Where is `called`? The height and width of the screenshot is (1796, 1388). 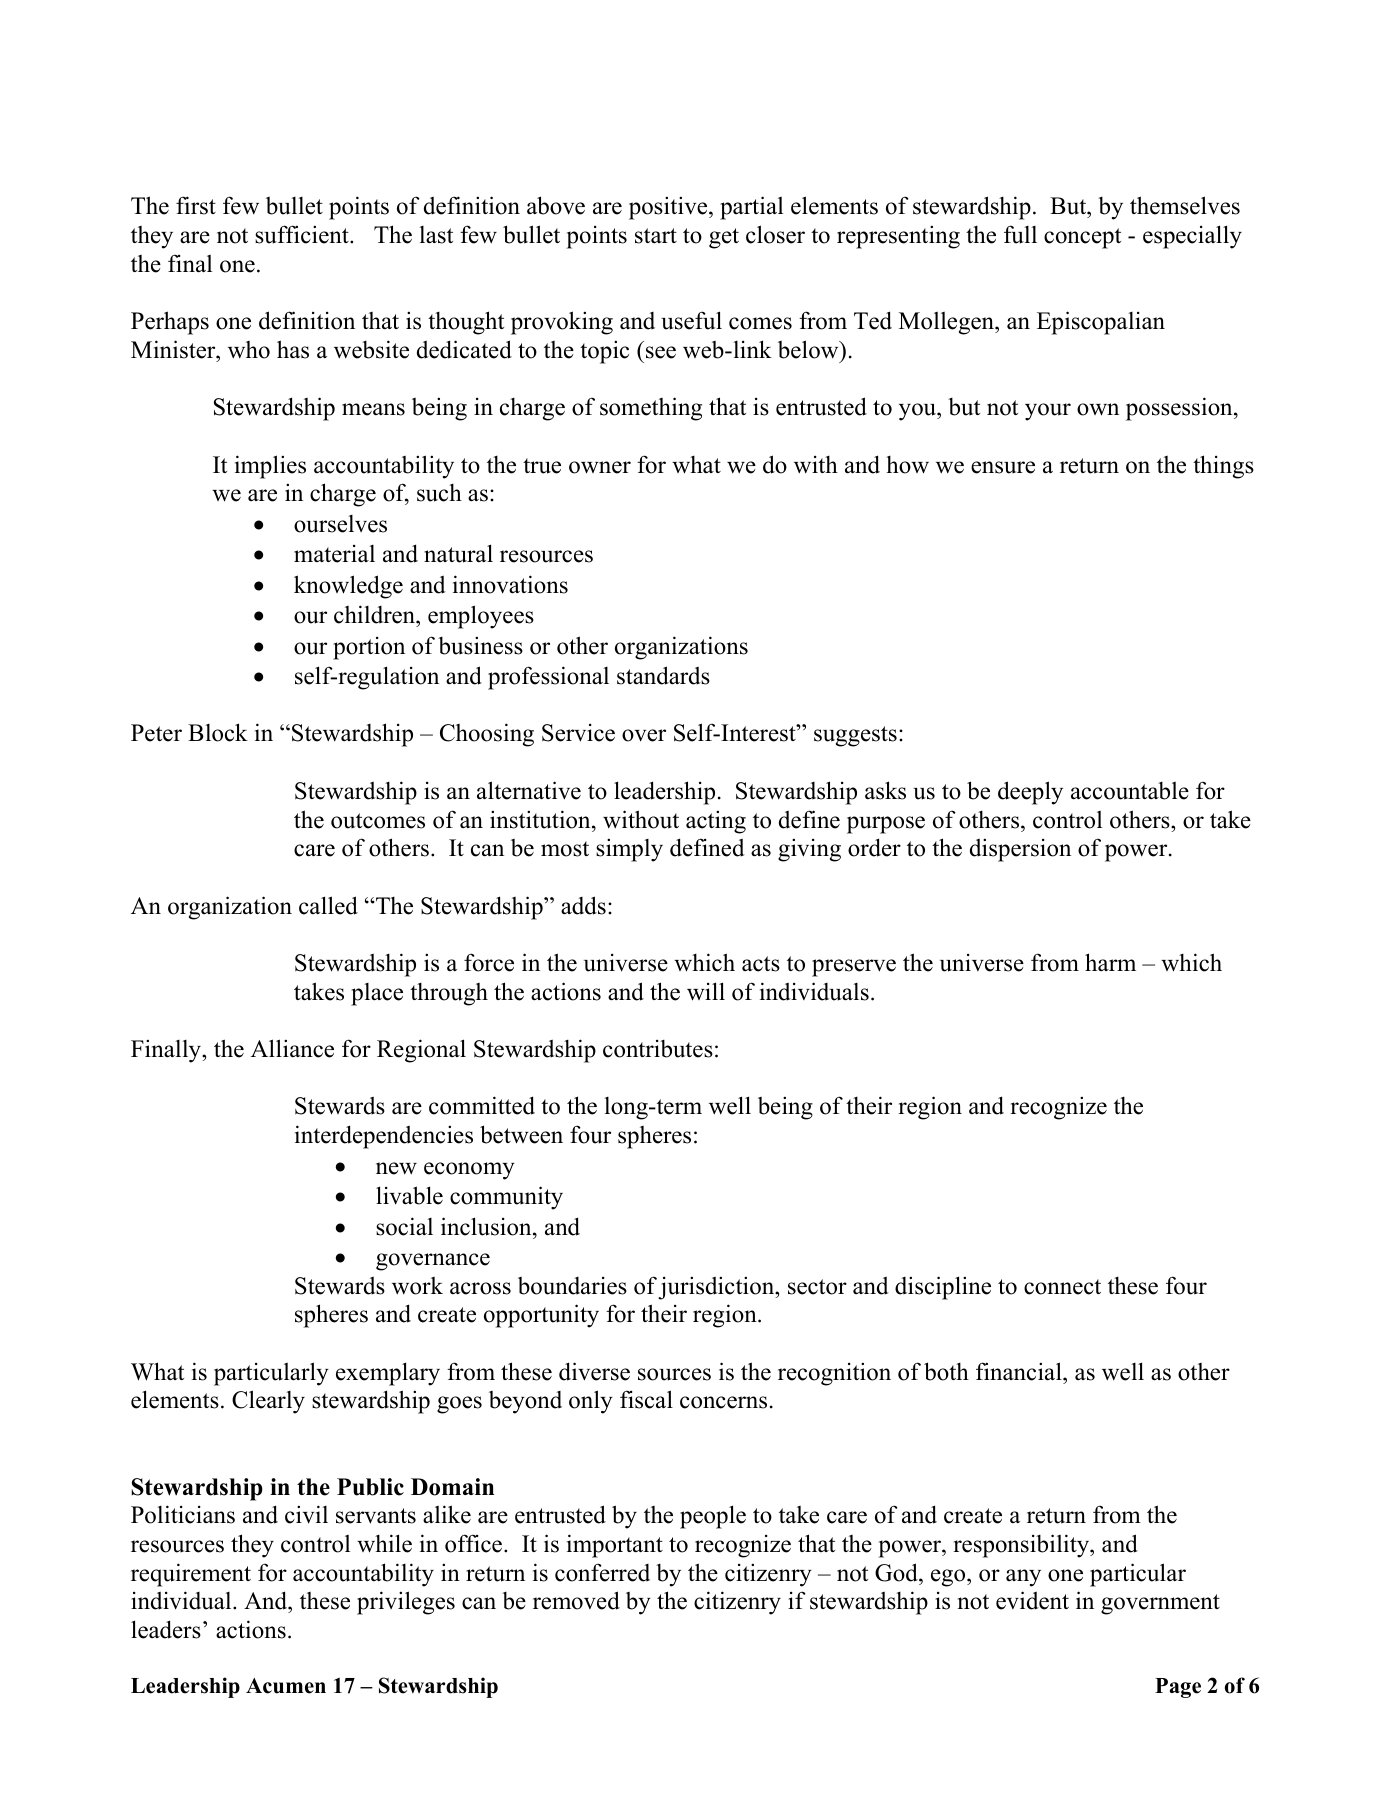 called is located at coordinates (328, 905).
